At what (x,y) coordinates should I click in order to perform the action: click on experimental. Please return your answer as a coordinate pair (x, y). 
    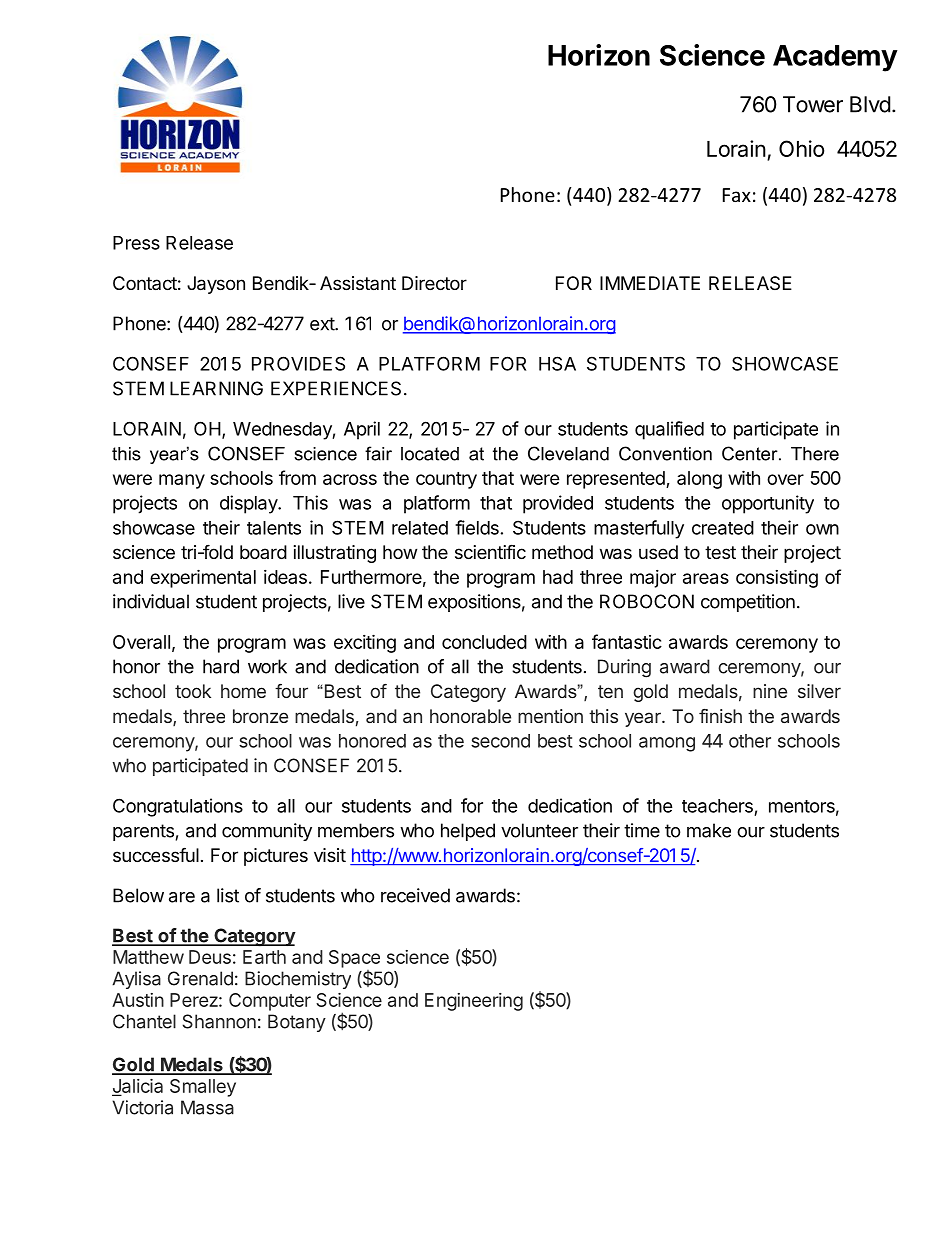
    Looking at the image, I should click on (203, 578).
